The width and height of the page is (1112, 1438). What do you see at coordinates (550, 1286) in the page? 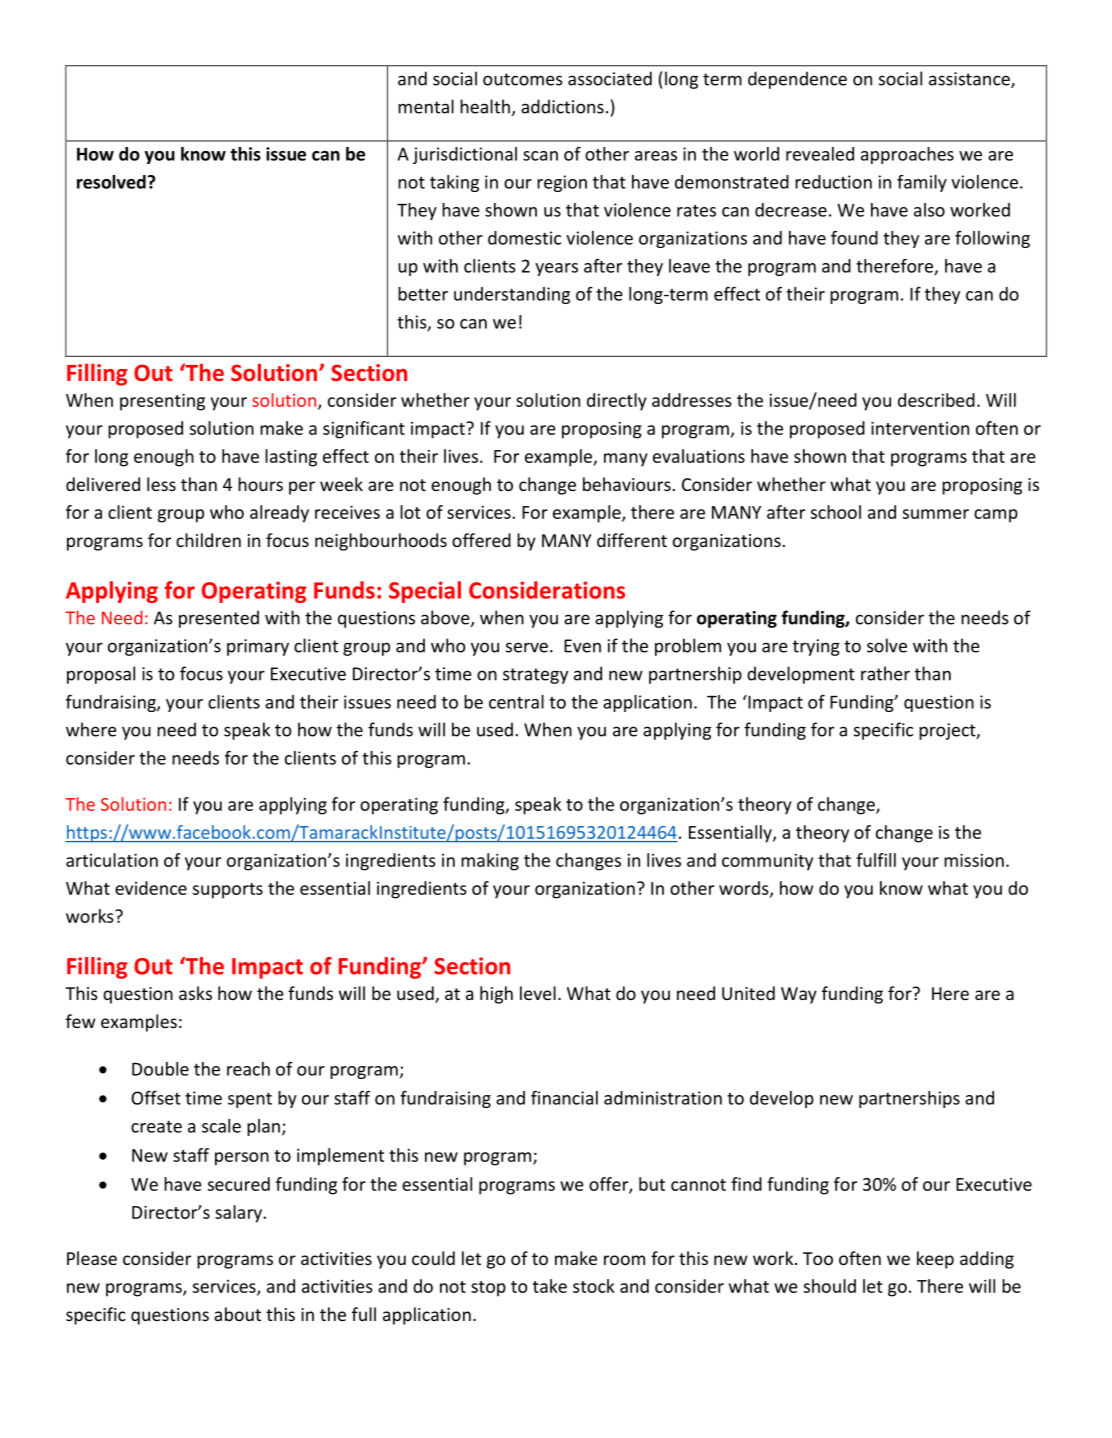
I see `take` at bounding box center [550, 1286].
